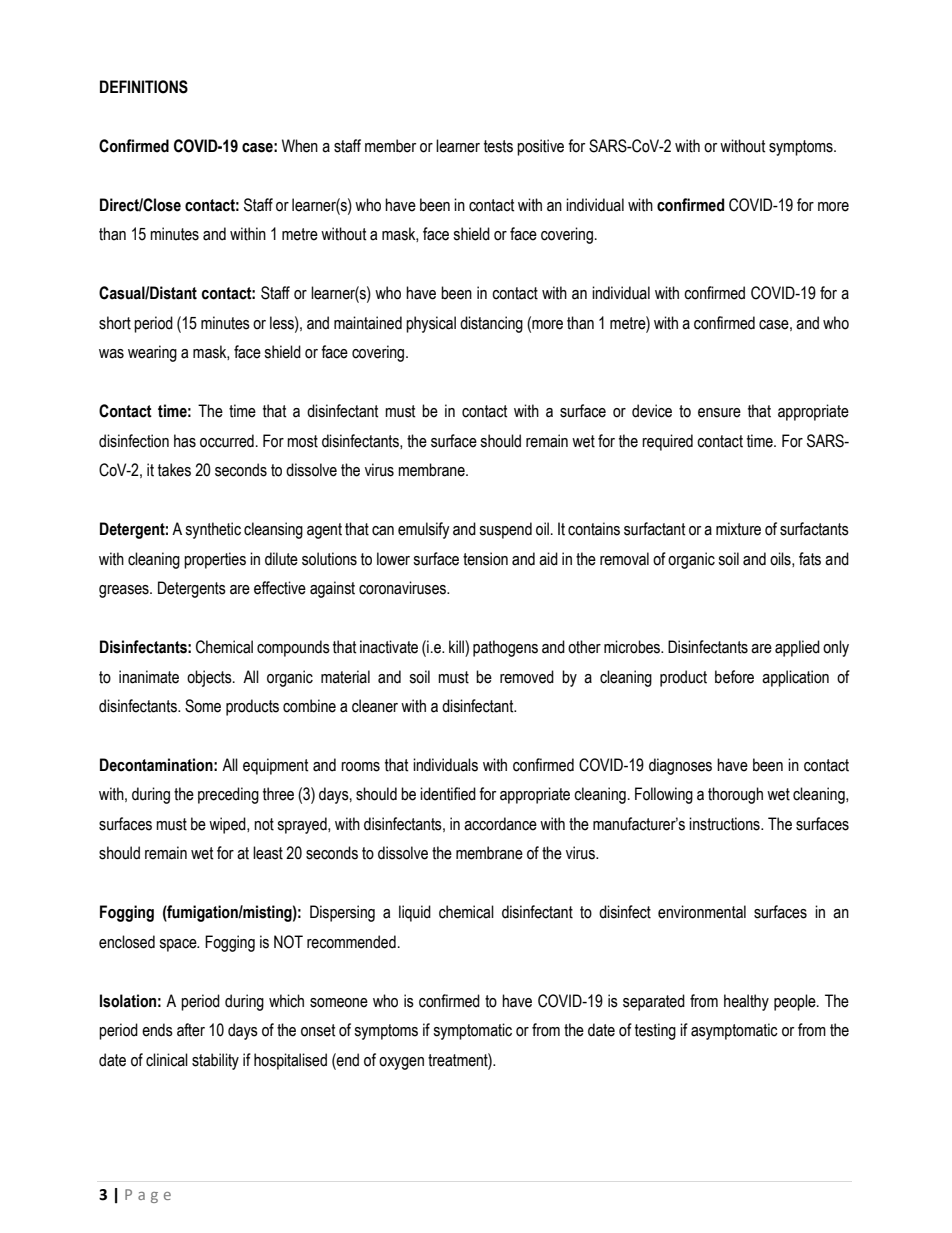 This screenshot has height=1233, width=952. Describe the element at coordinates (540, 147) in the screenshot. I see `positive` at that location.
